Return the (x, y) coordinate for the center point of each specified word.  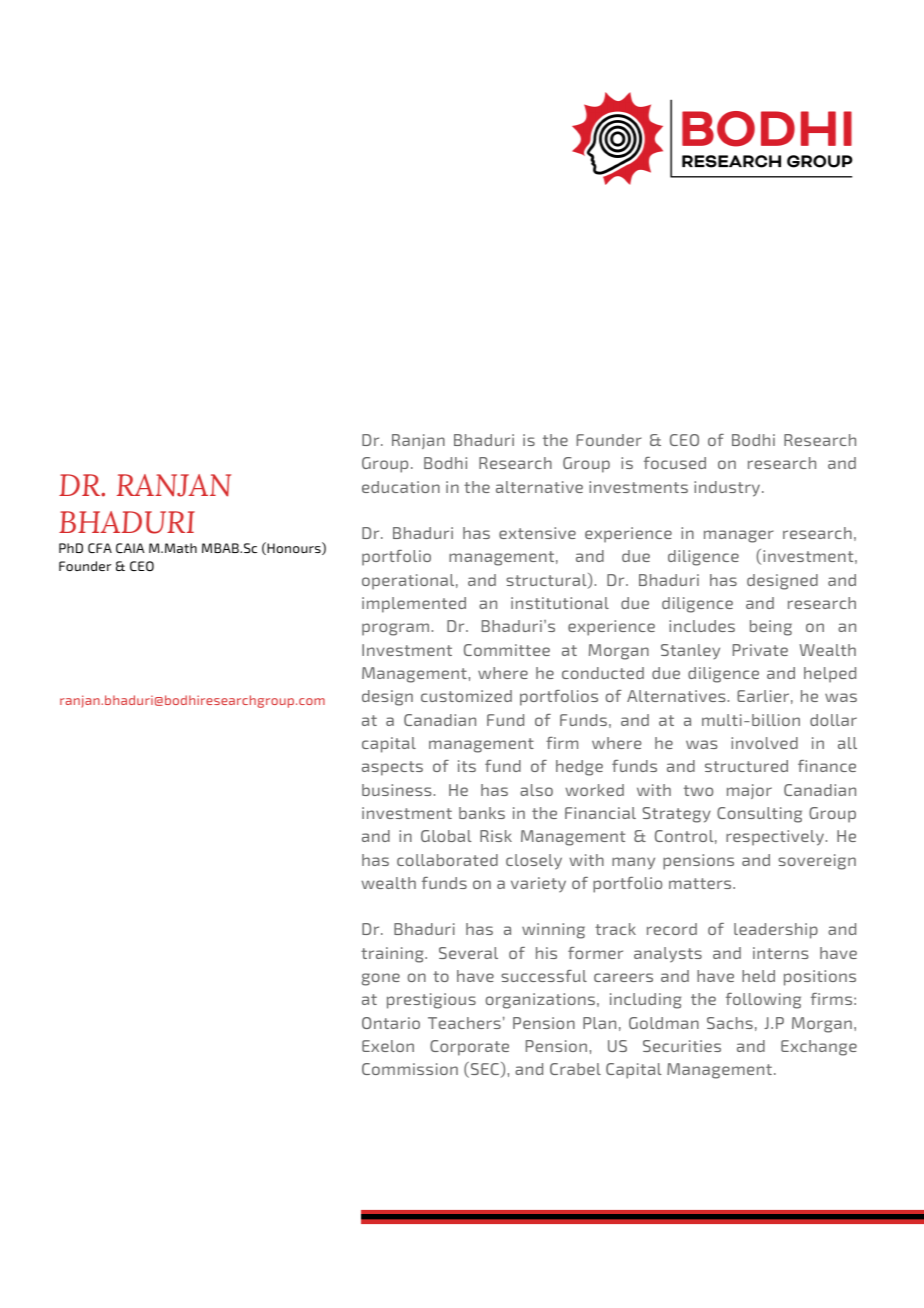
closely (534, 862)
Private (760, 650)
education (401, 487)
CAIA (130, 548)
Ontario (391, 1023)
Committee (507, 650)
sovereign (817, 862)
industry (728, 489)
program (395, 629)
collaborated (447, 860)
